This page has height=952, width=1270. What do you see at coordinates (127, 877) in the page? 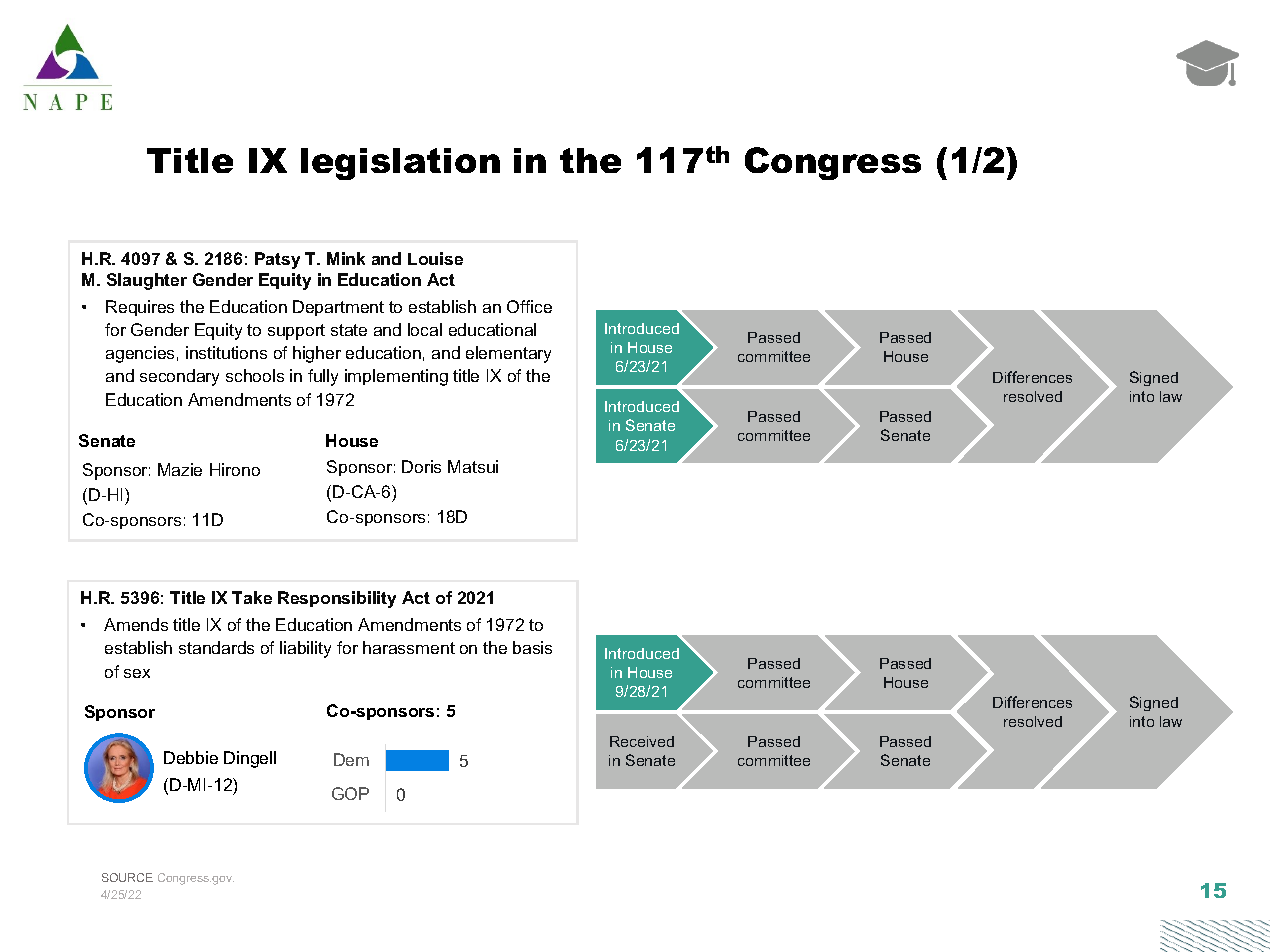
I see `SOURCE` at bounding box center [127, 877].
